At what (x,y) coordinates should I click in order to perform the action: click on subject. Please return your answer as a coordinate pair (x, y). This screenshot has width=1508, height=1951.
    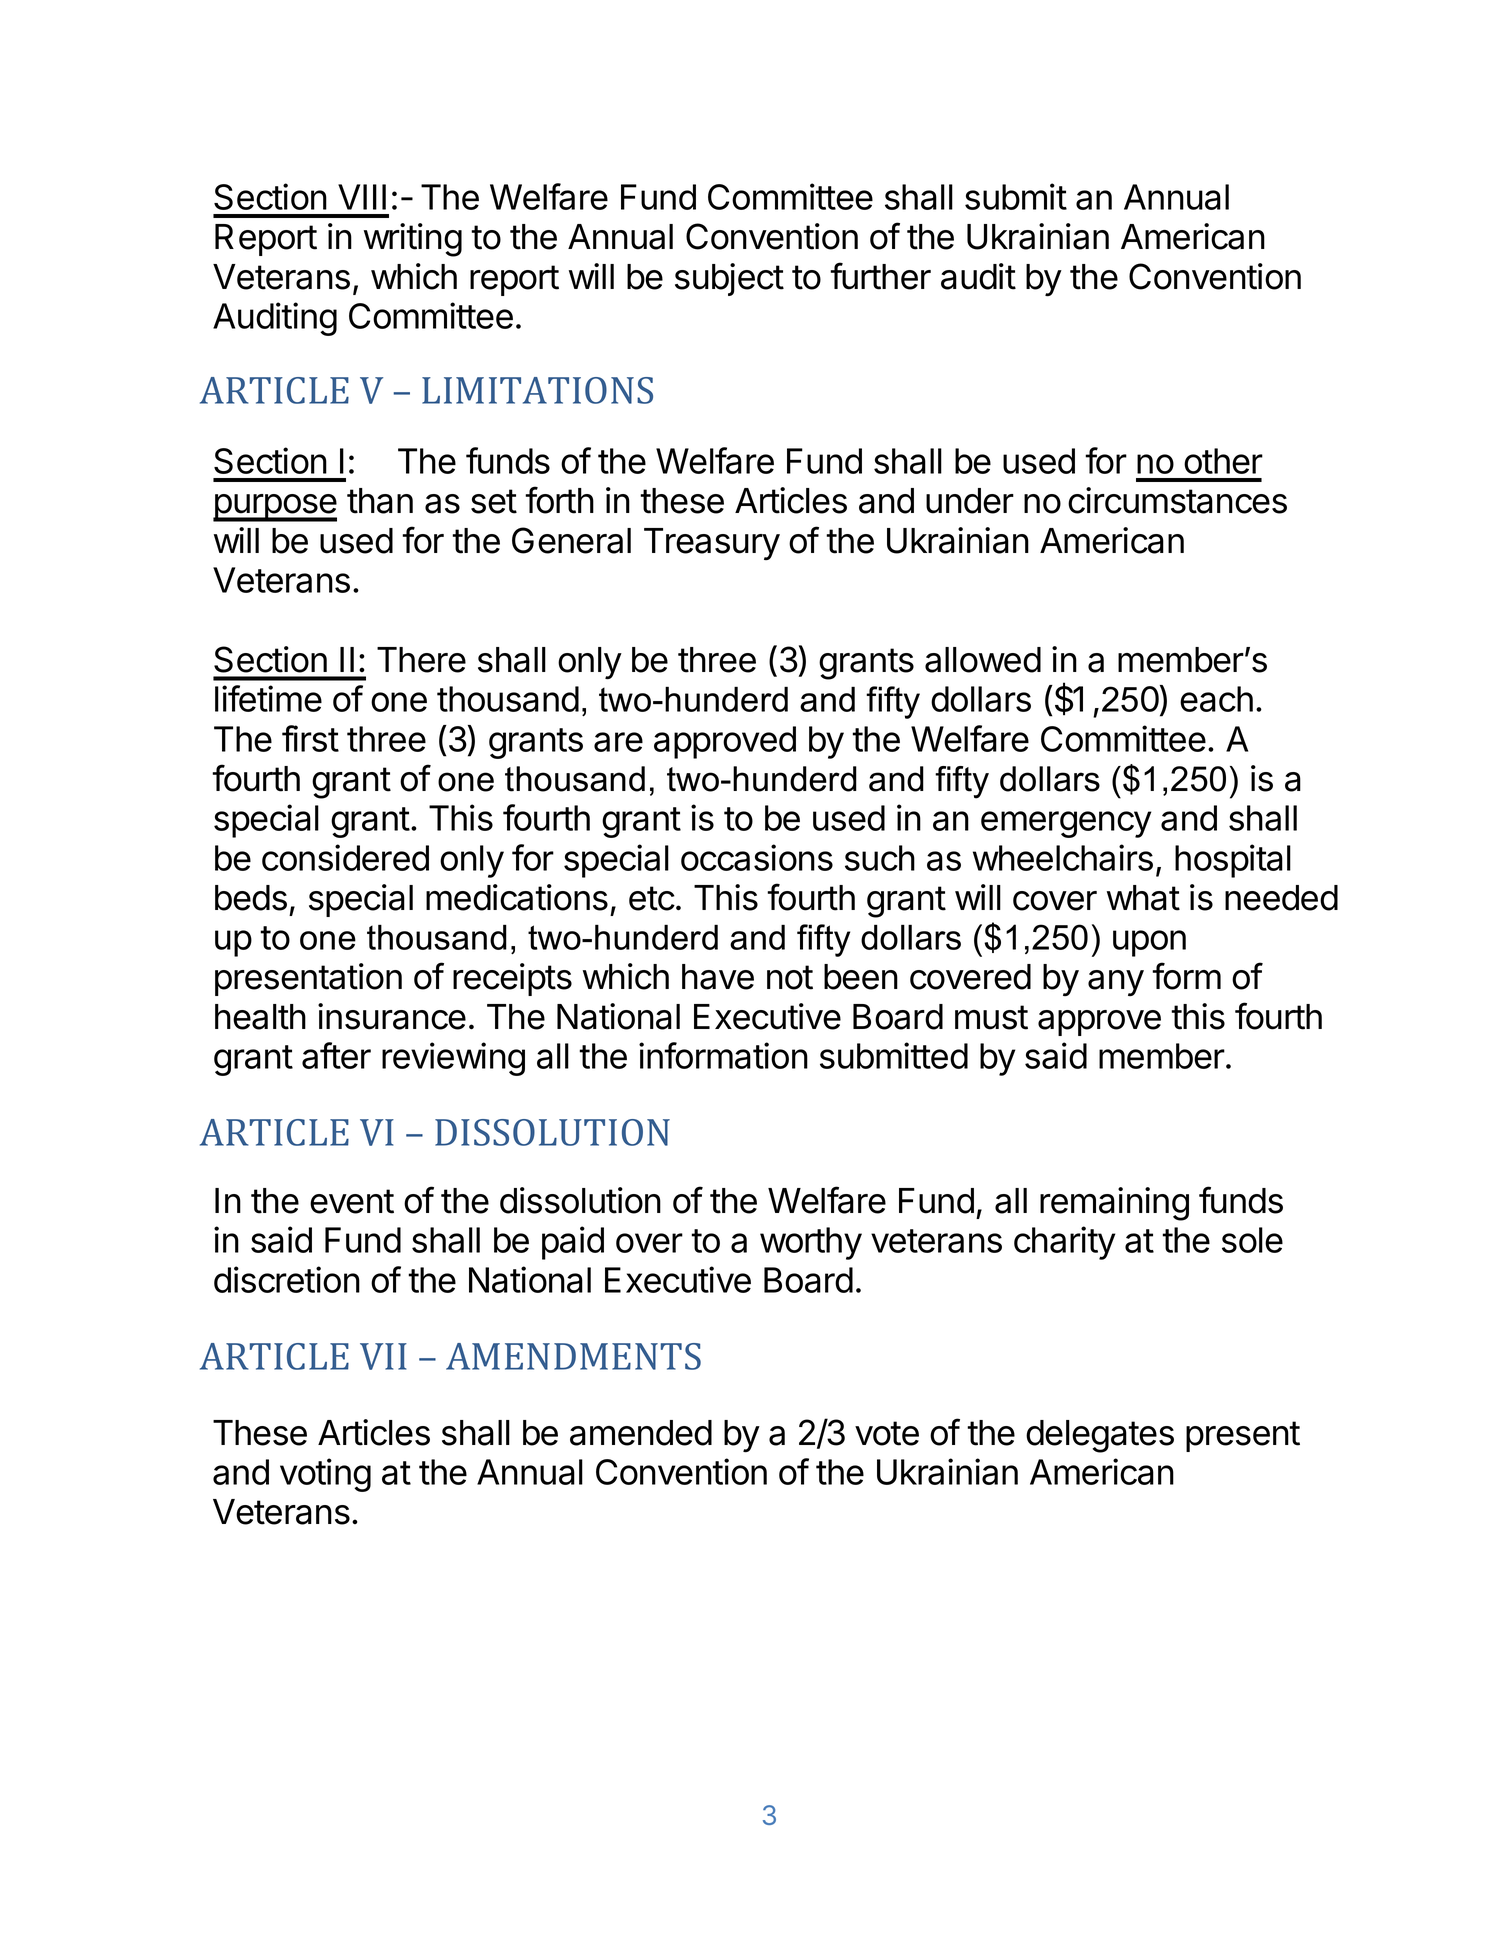
    Looking at the image, I should click on (729, 279).
